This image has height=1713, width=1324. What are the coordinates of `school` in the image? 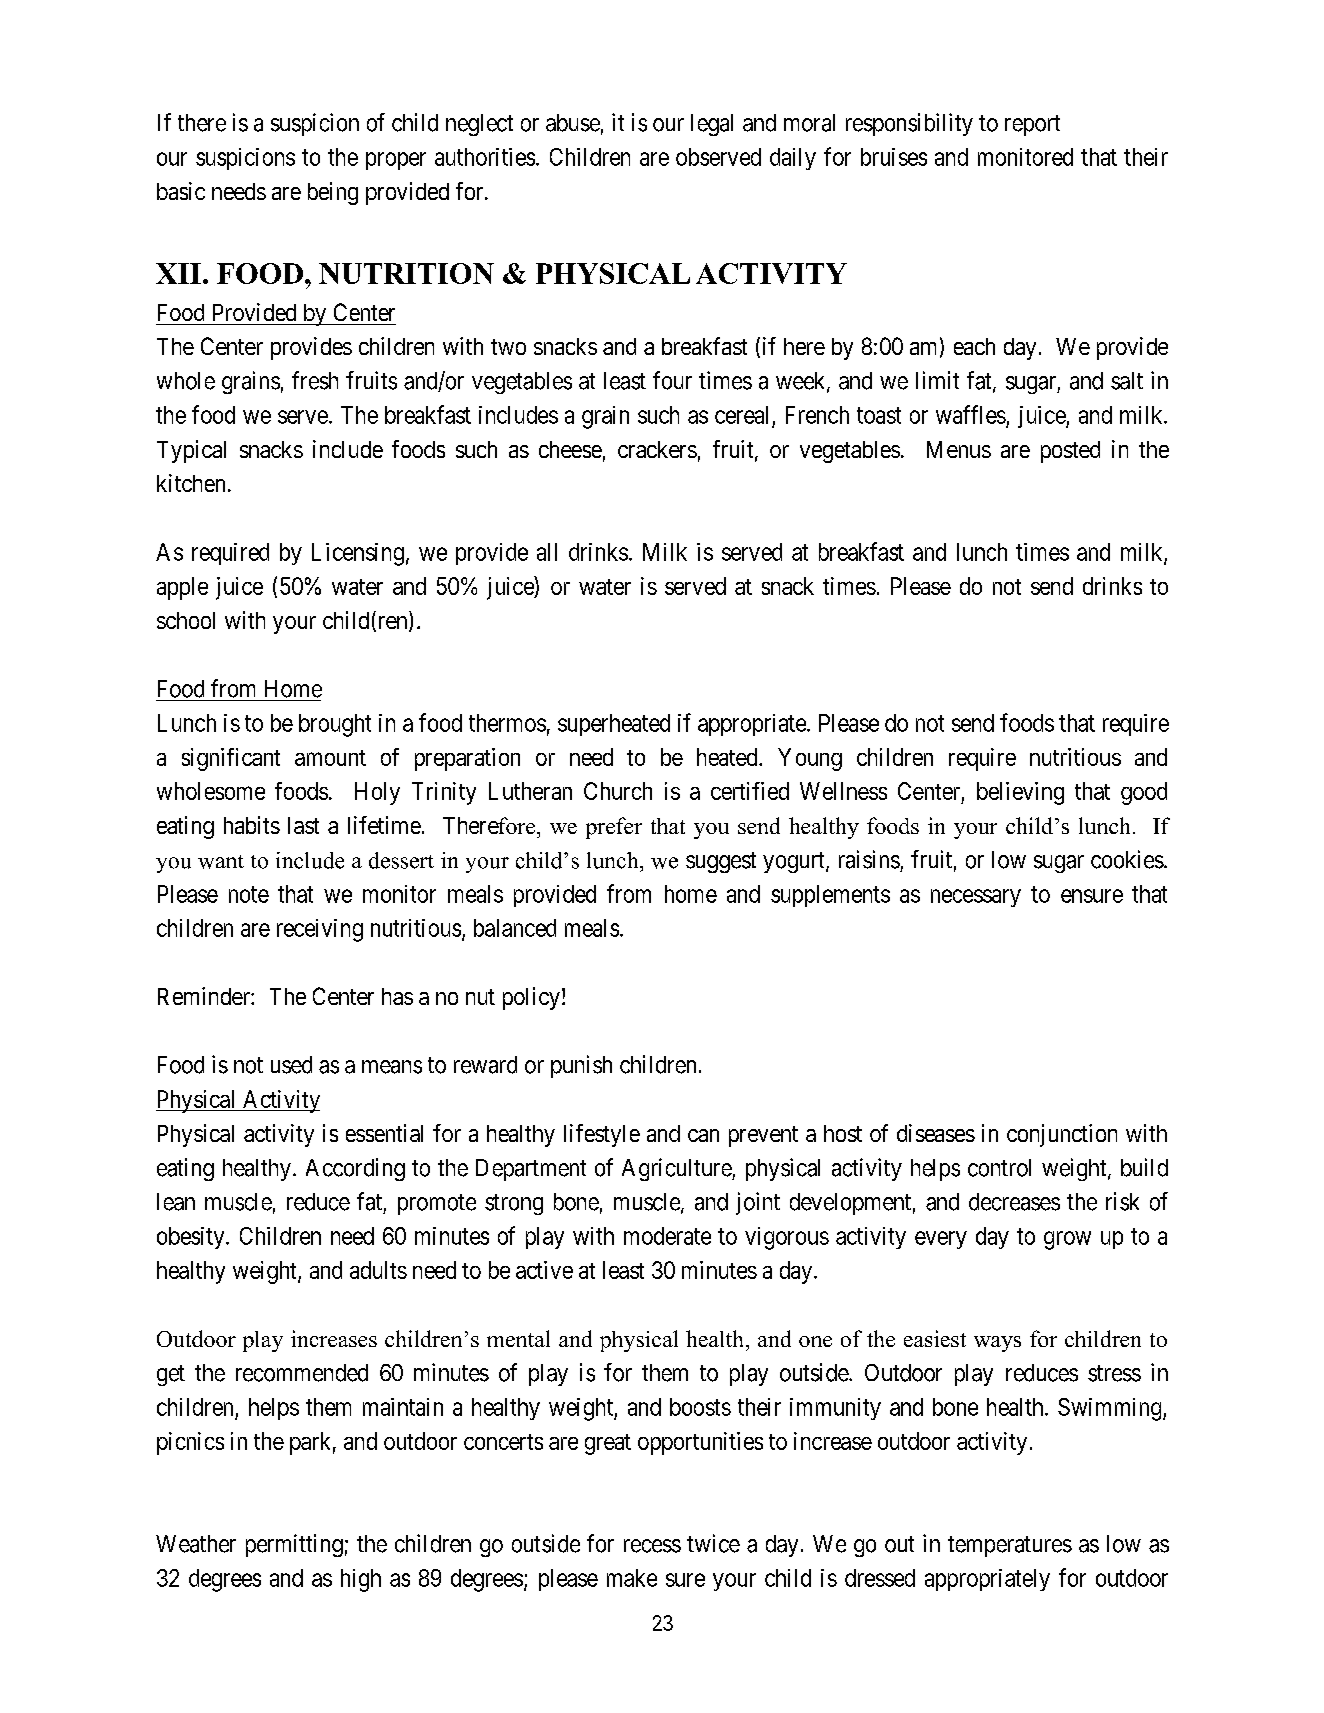 It's located at (186, 620).
